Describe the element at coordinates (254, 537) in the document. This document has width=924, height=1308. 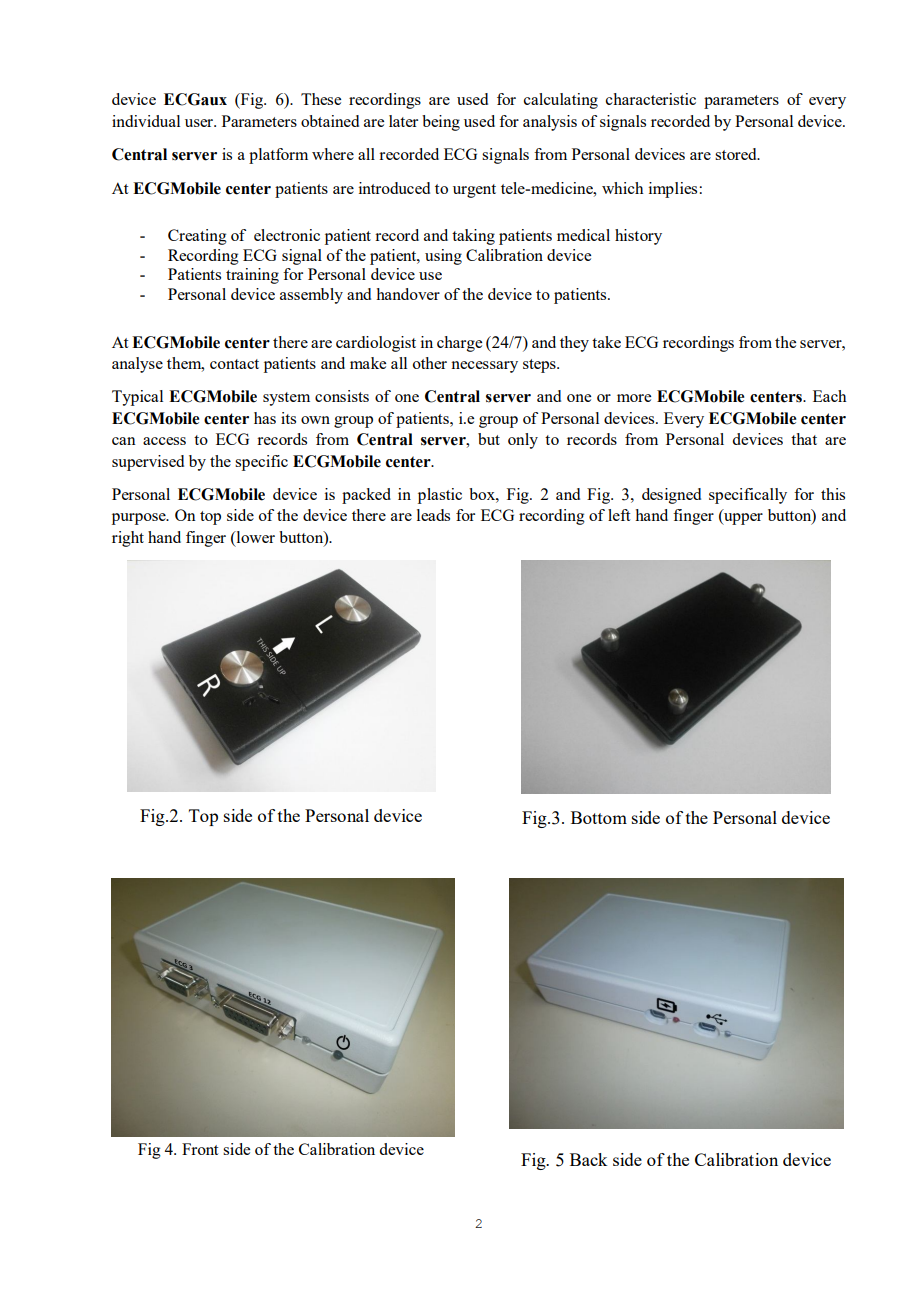
I see `lower` at that location.
